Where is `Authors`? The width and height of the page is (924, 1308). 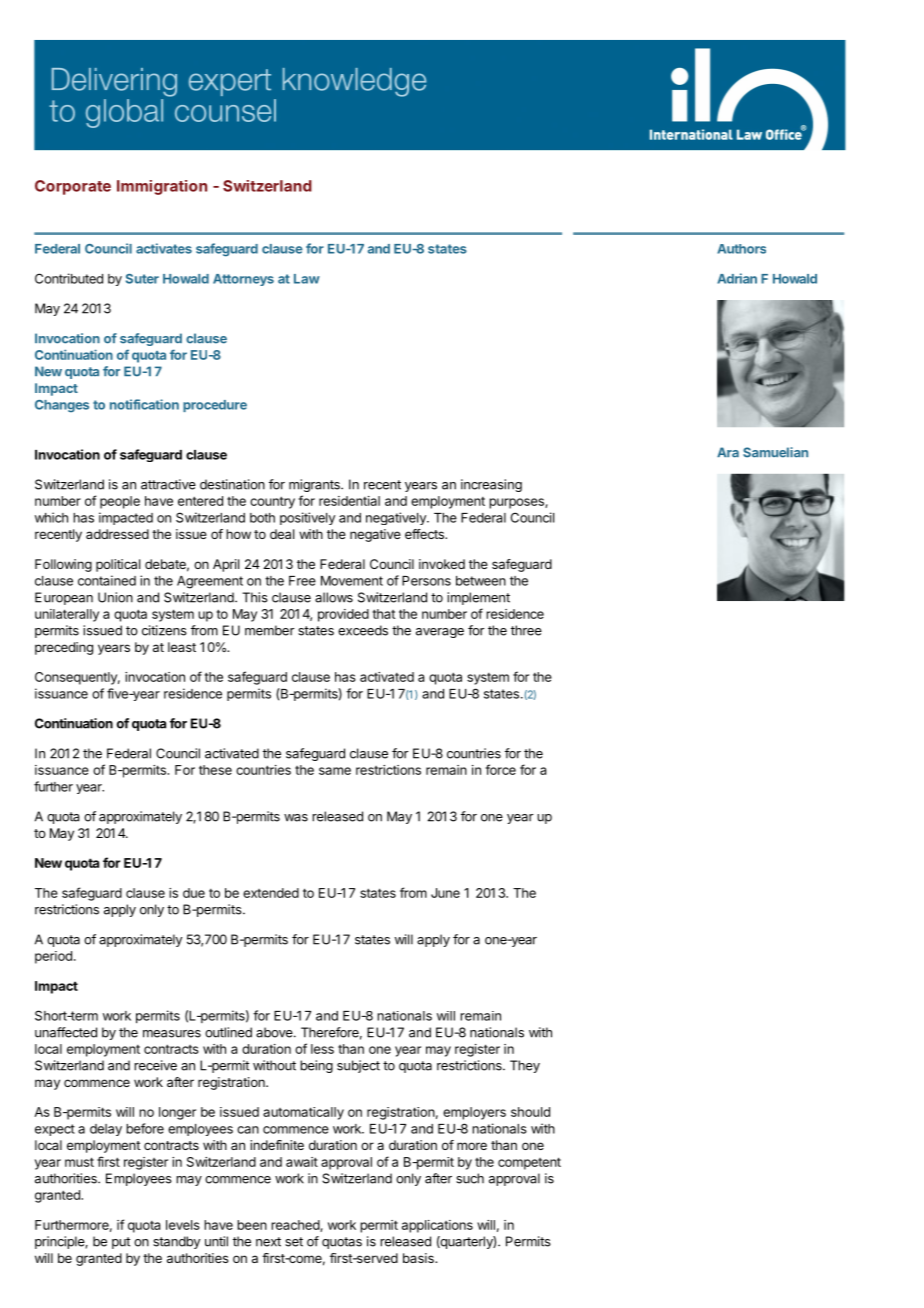 Authors is located at coordinates (741, 249).
